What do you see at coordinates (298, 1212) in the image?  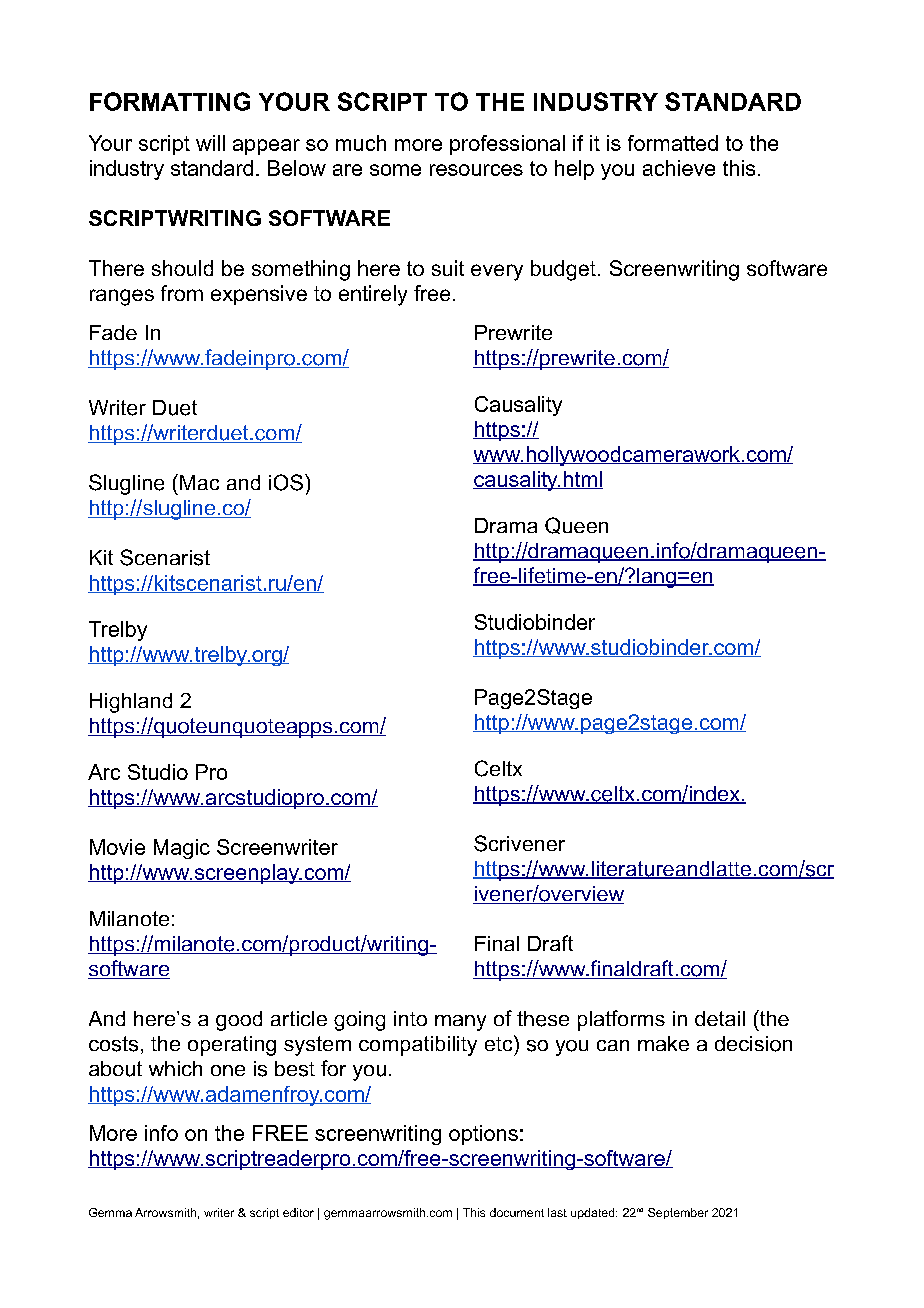 I see `editor` at bounding box center [298, 1212].
